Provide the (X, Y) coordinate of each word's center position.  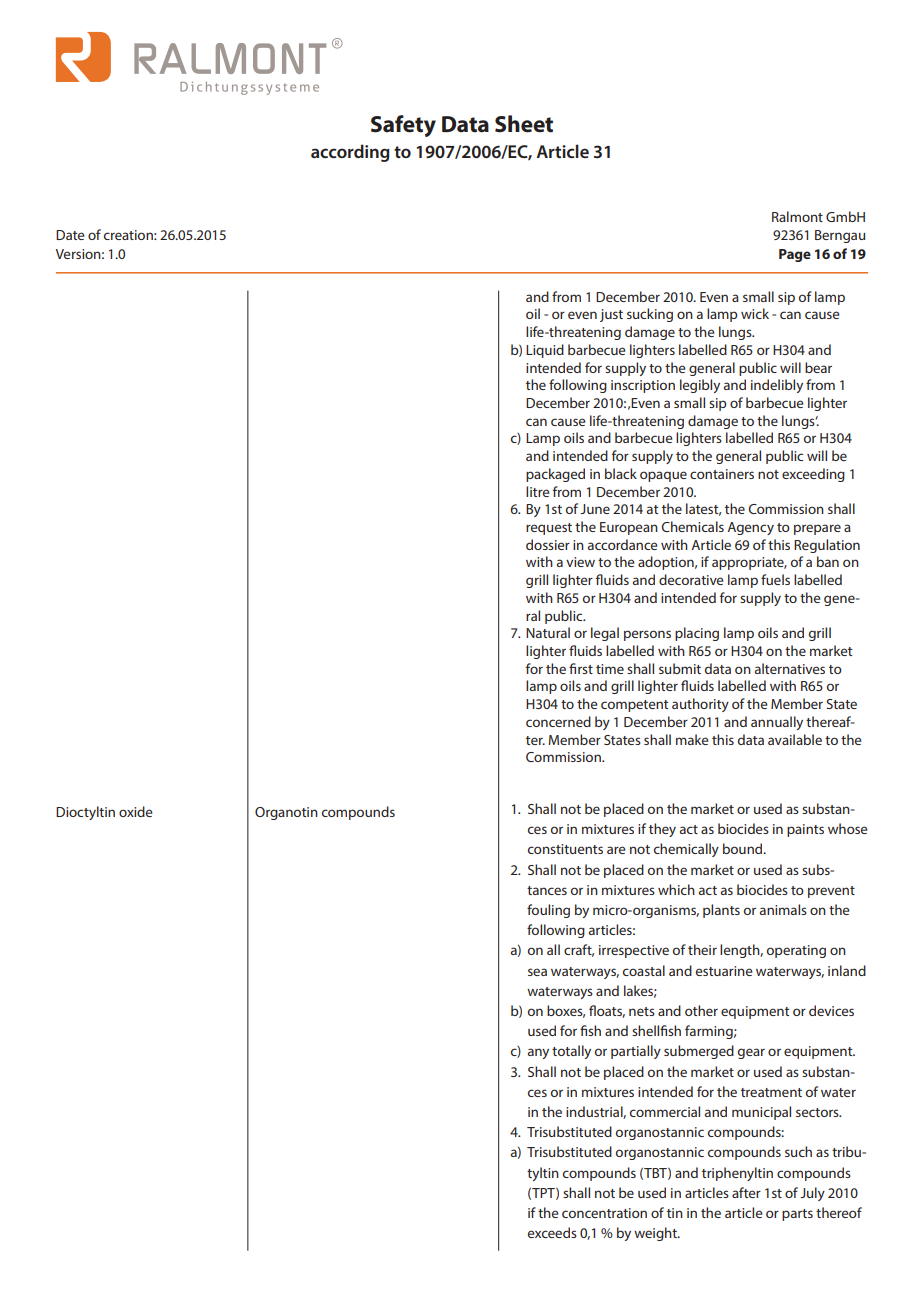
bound (744, 848)
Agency (750, 528)
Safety (403, 126)
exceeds (552, 1232)
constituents (565, 849)
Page (795, 255)
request (549, 529)
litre (538, 491)
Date (70, 235)
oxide (136, 811)
